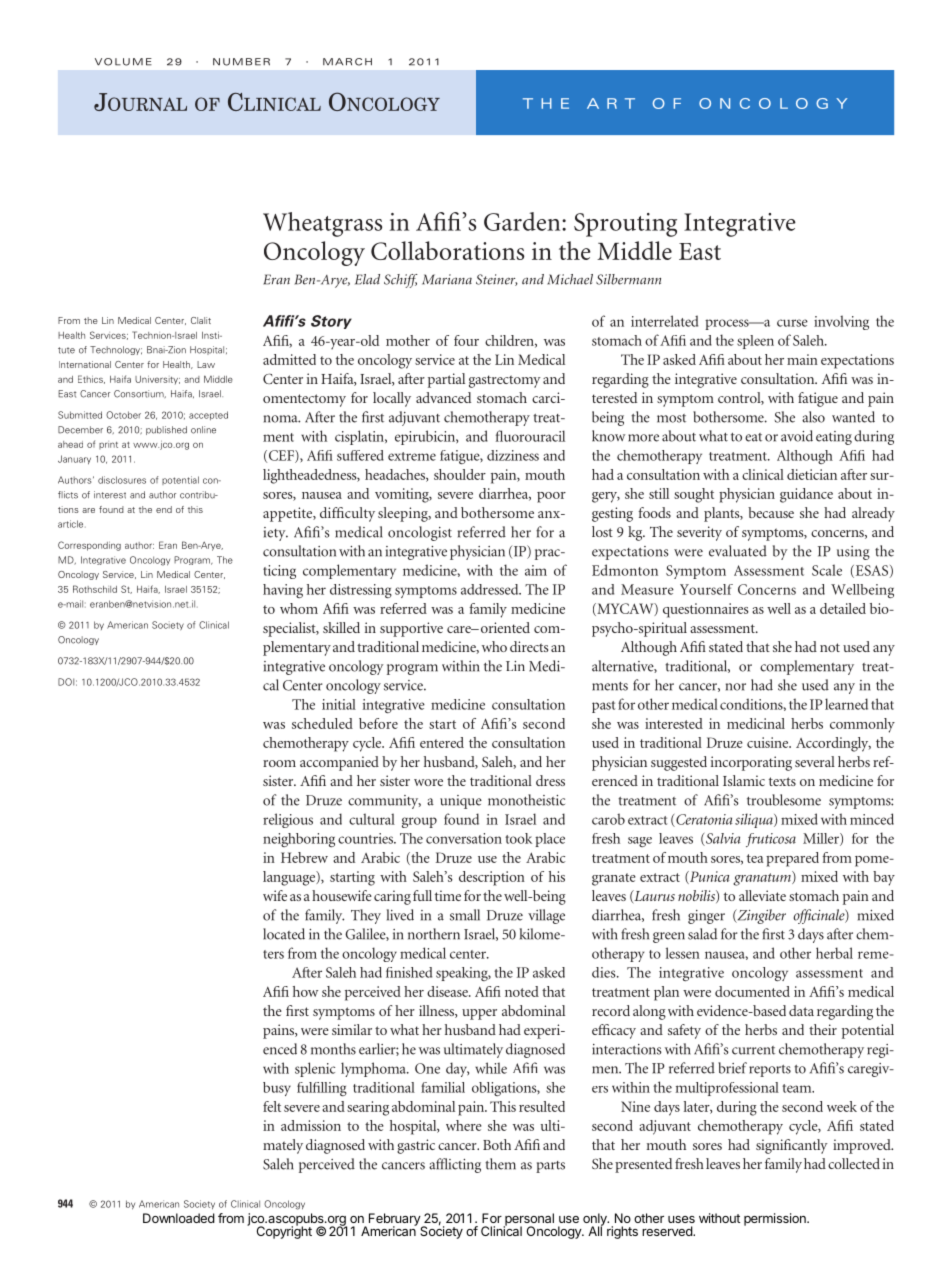  What do you see at coordinates (123, 62) in the image?
I see `VOLUME` at bounding box center [123, 62].
